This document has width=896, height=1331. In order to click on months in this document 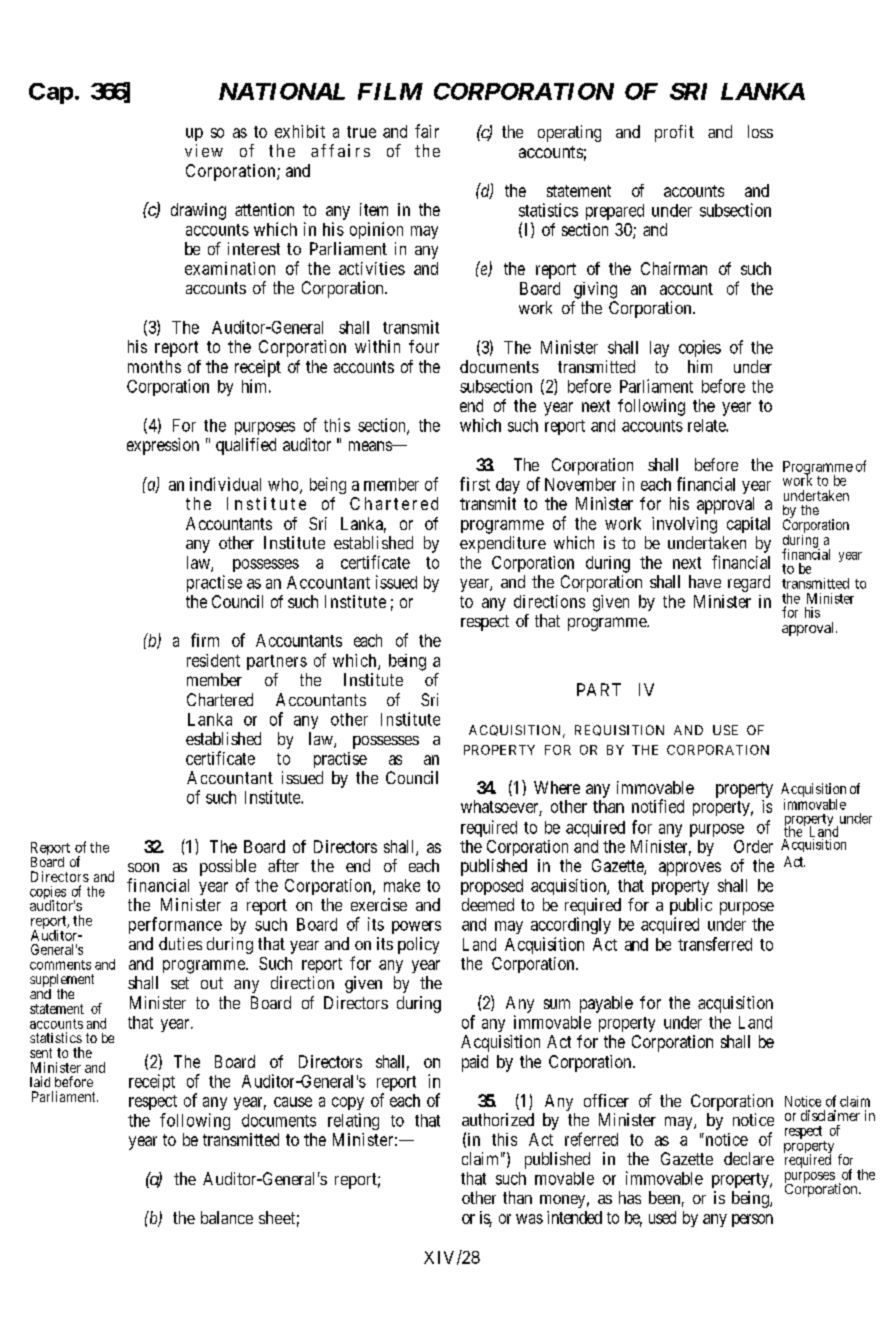, I will do `click(154, 366)`.
